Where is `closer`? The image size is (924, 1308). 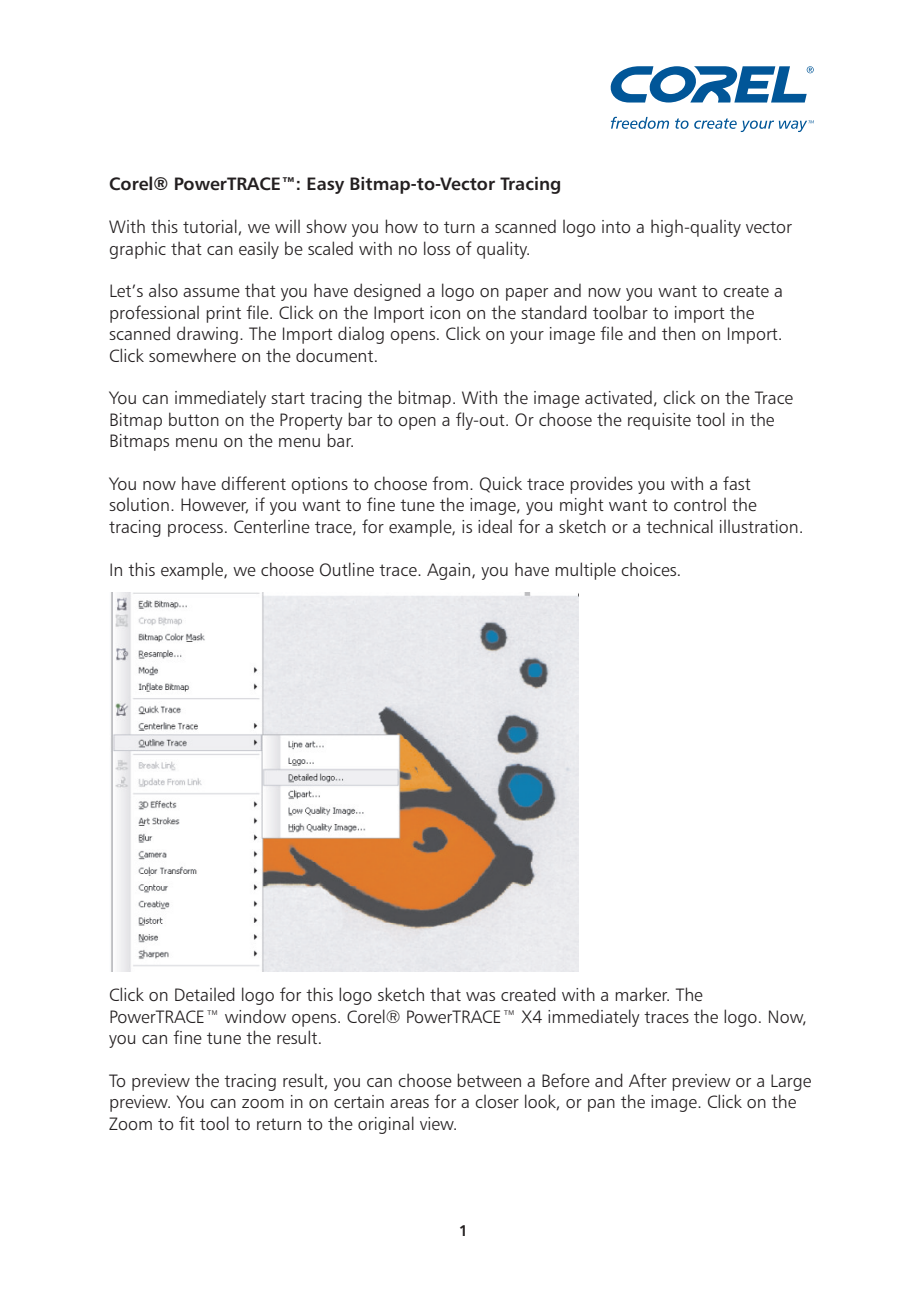
closer is located at coordinates (497, 1101).
